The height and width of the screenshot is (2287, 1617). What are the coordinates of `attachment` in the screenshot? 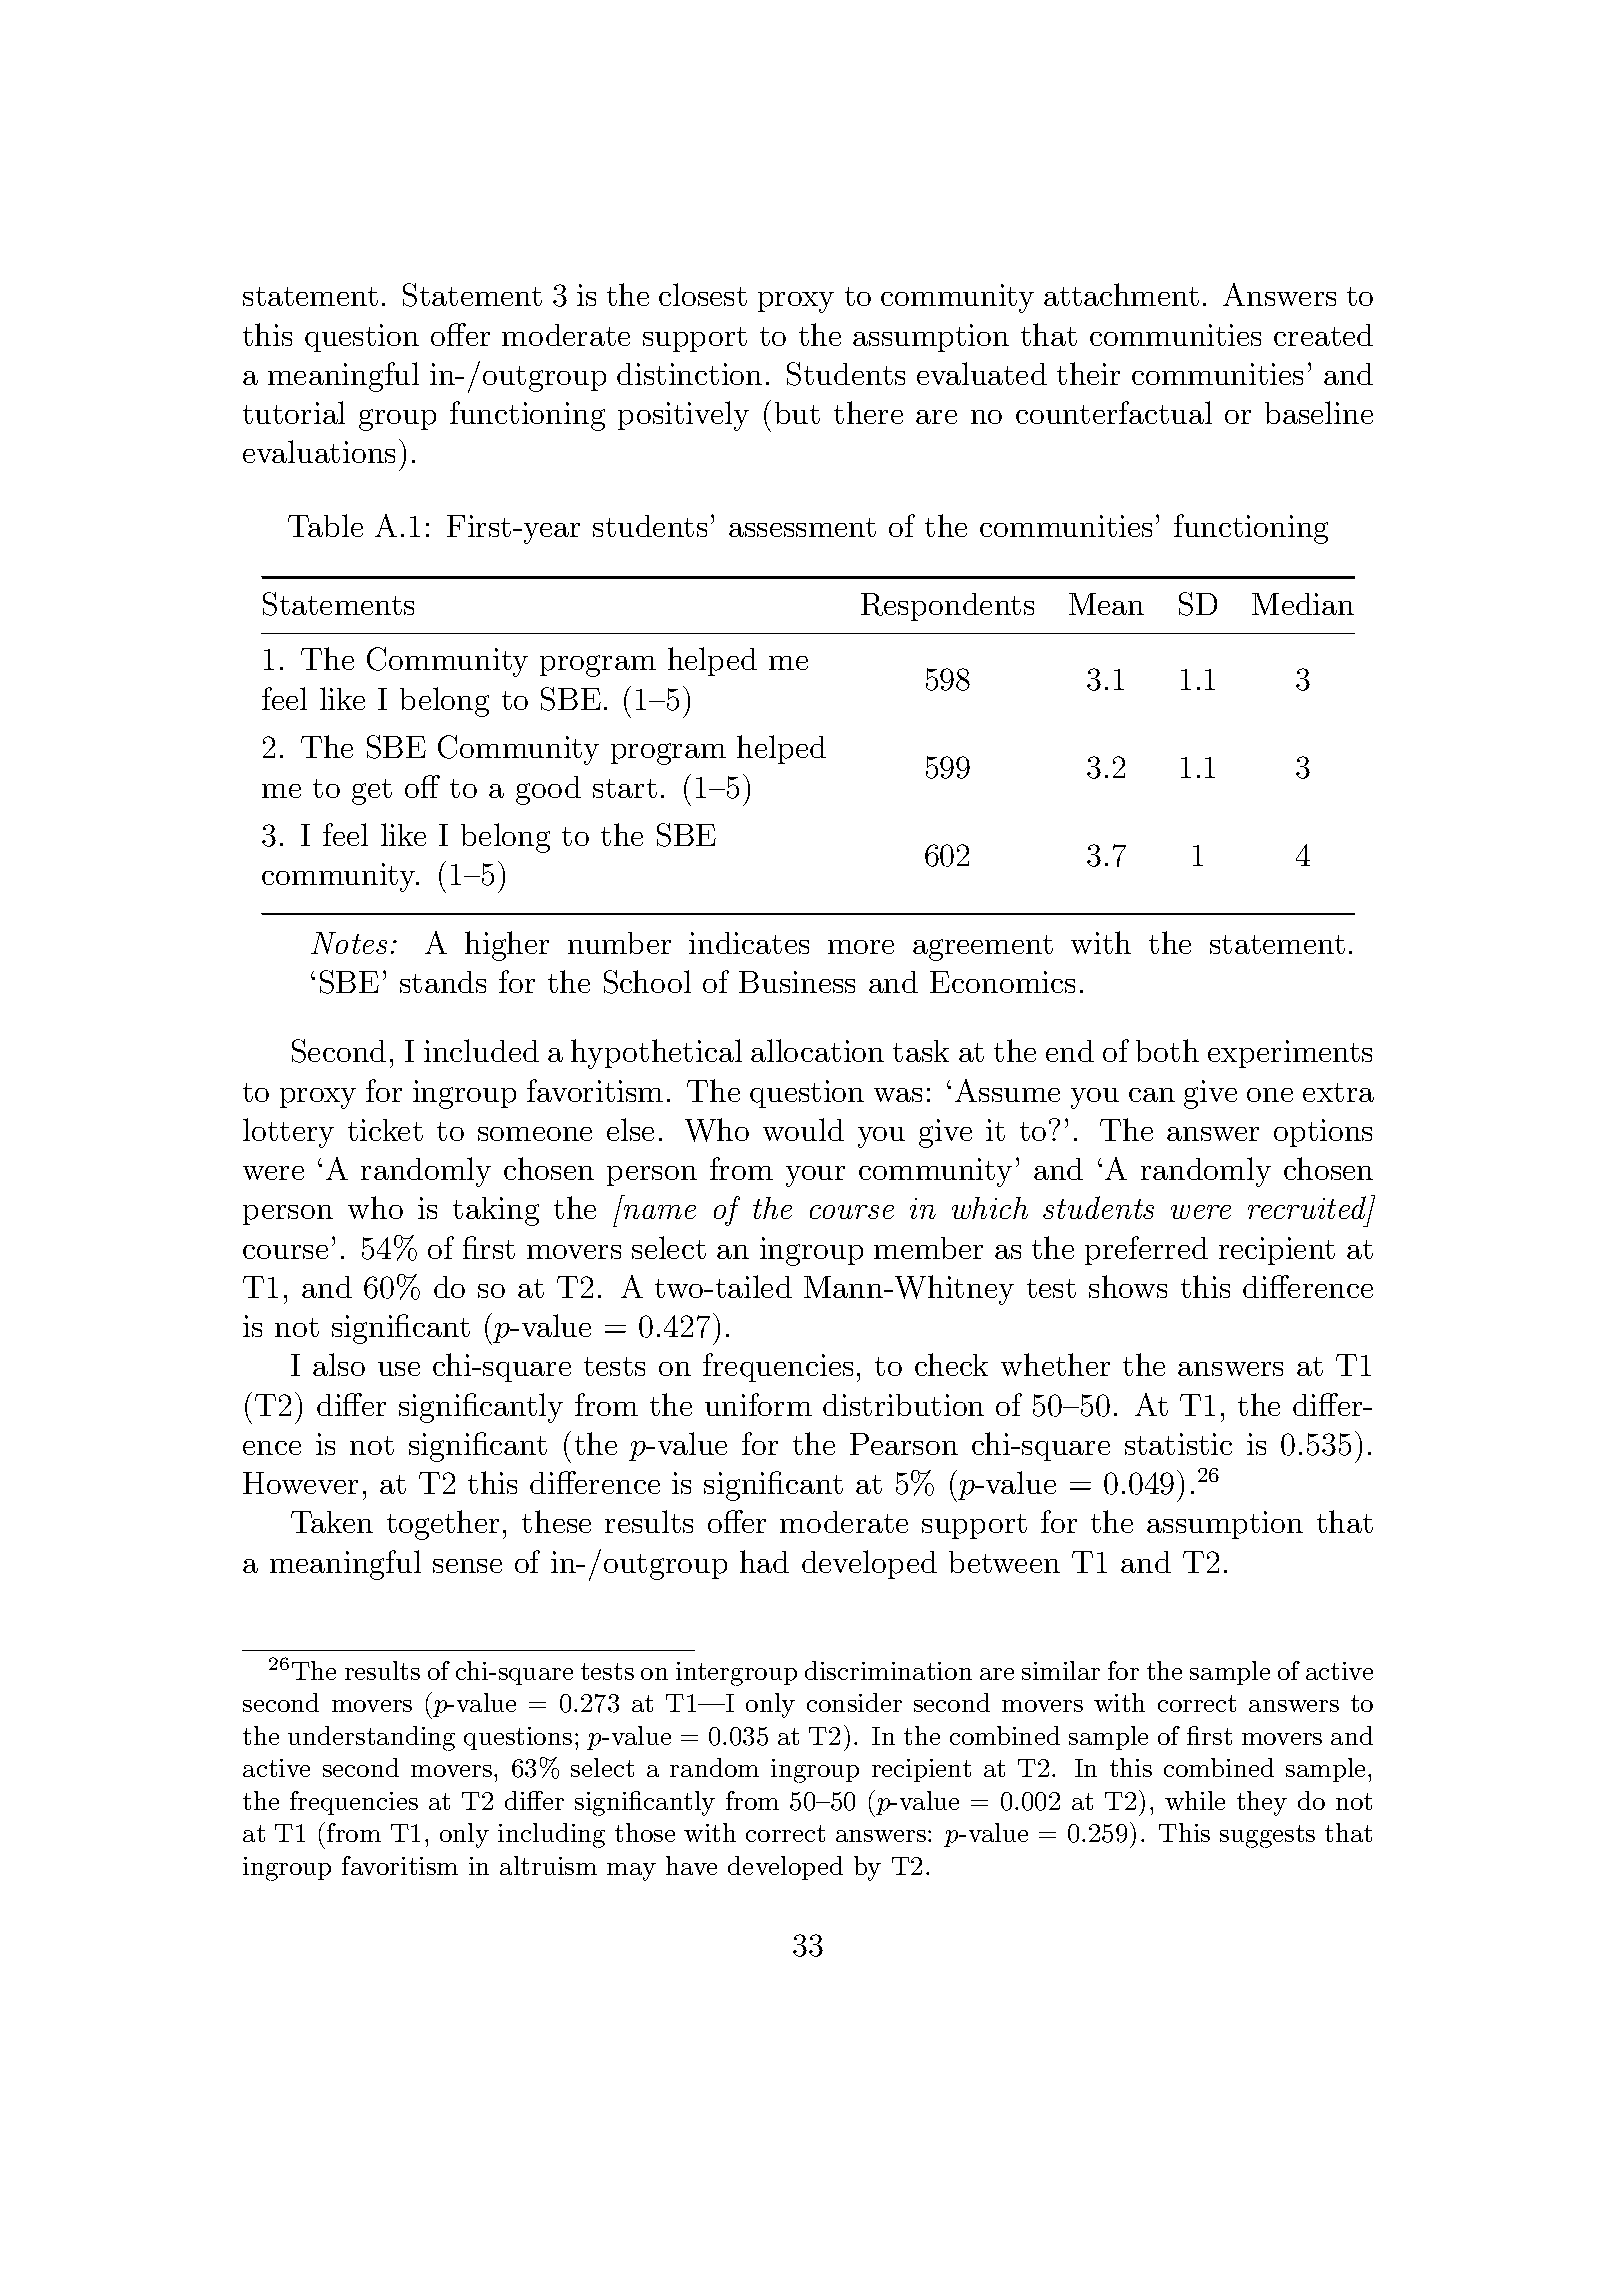 It's located at (1121, 294).
